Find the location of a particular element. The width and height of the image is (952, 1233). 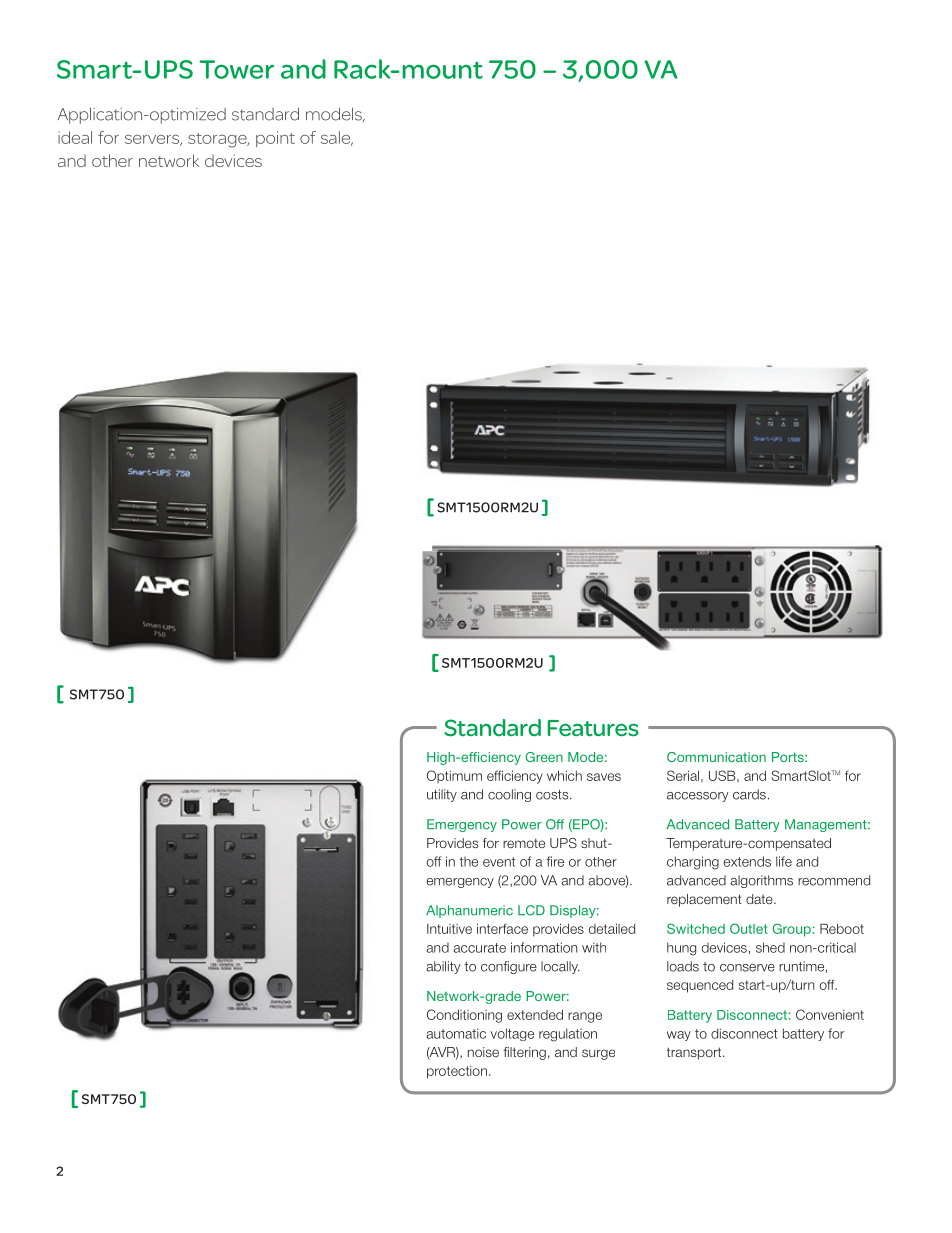

Green is located at coordinates (544, 757).
